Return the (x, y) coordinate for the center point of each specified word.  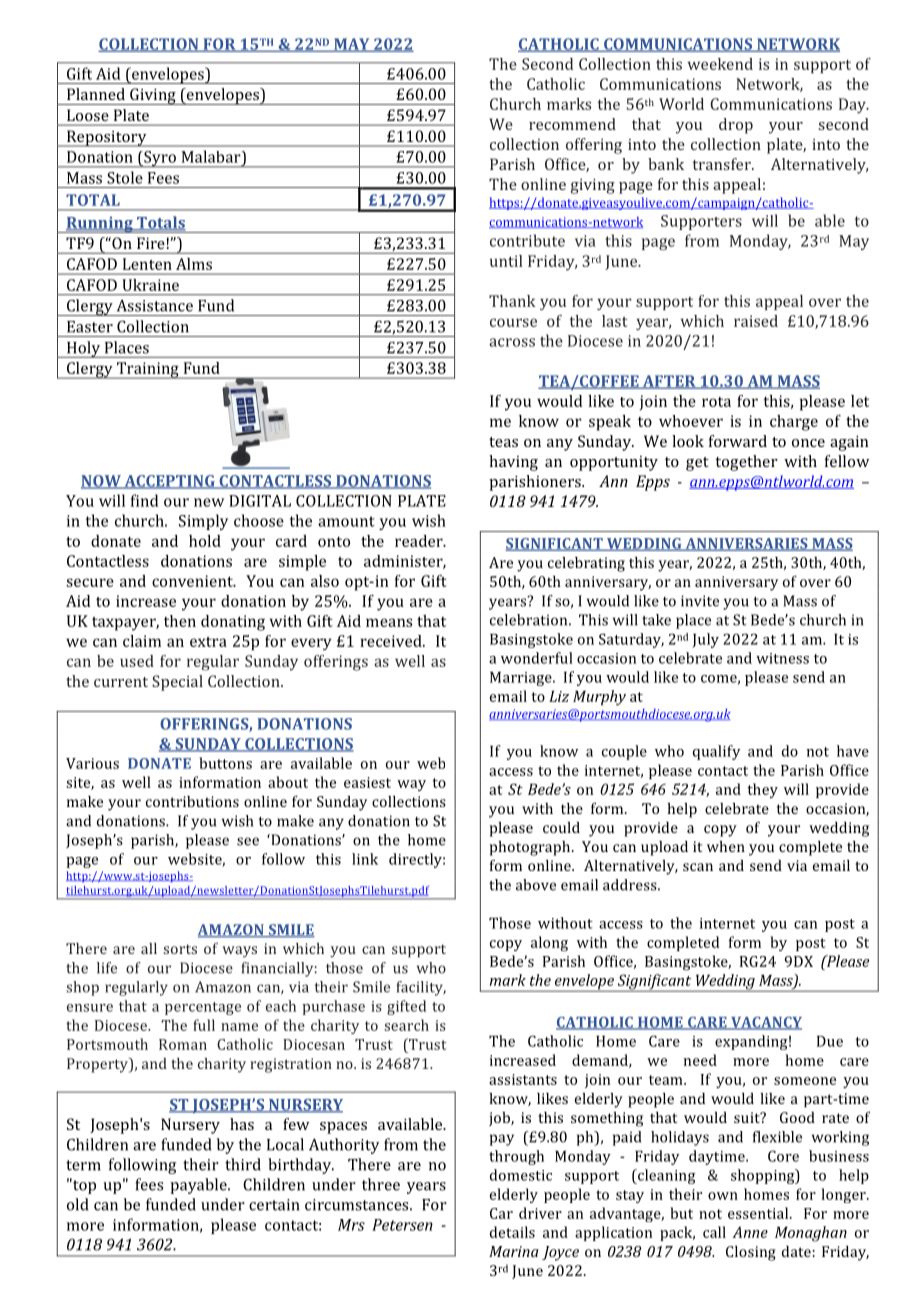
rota (716, 402)
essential (759, 1213)
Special (177, 683)
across (512, 342)
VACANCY (765, 1023)
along (549, 944)
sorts (180, 949)
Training (147, 370)
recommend (572, 124)
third (243, 1164)
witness (782, 658)
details (512, 1232)
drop (736, 126)
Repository (106, 138)
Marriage (522, 679)
